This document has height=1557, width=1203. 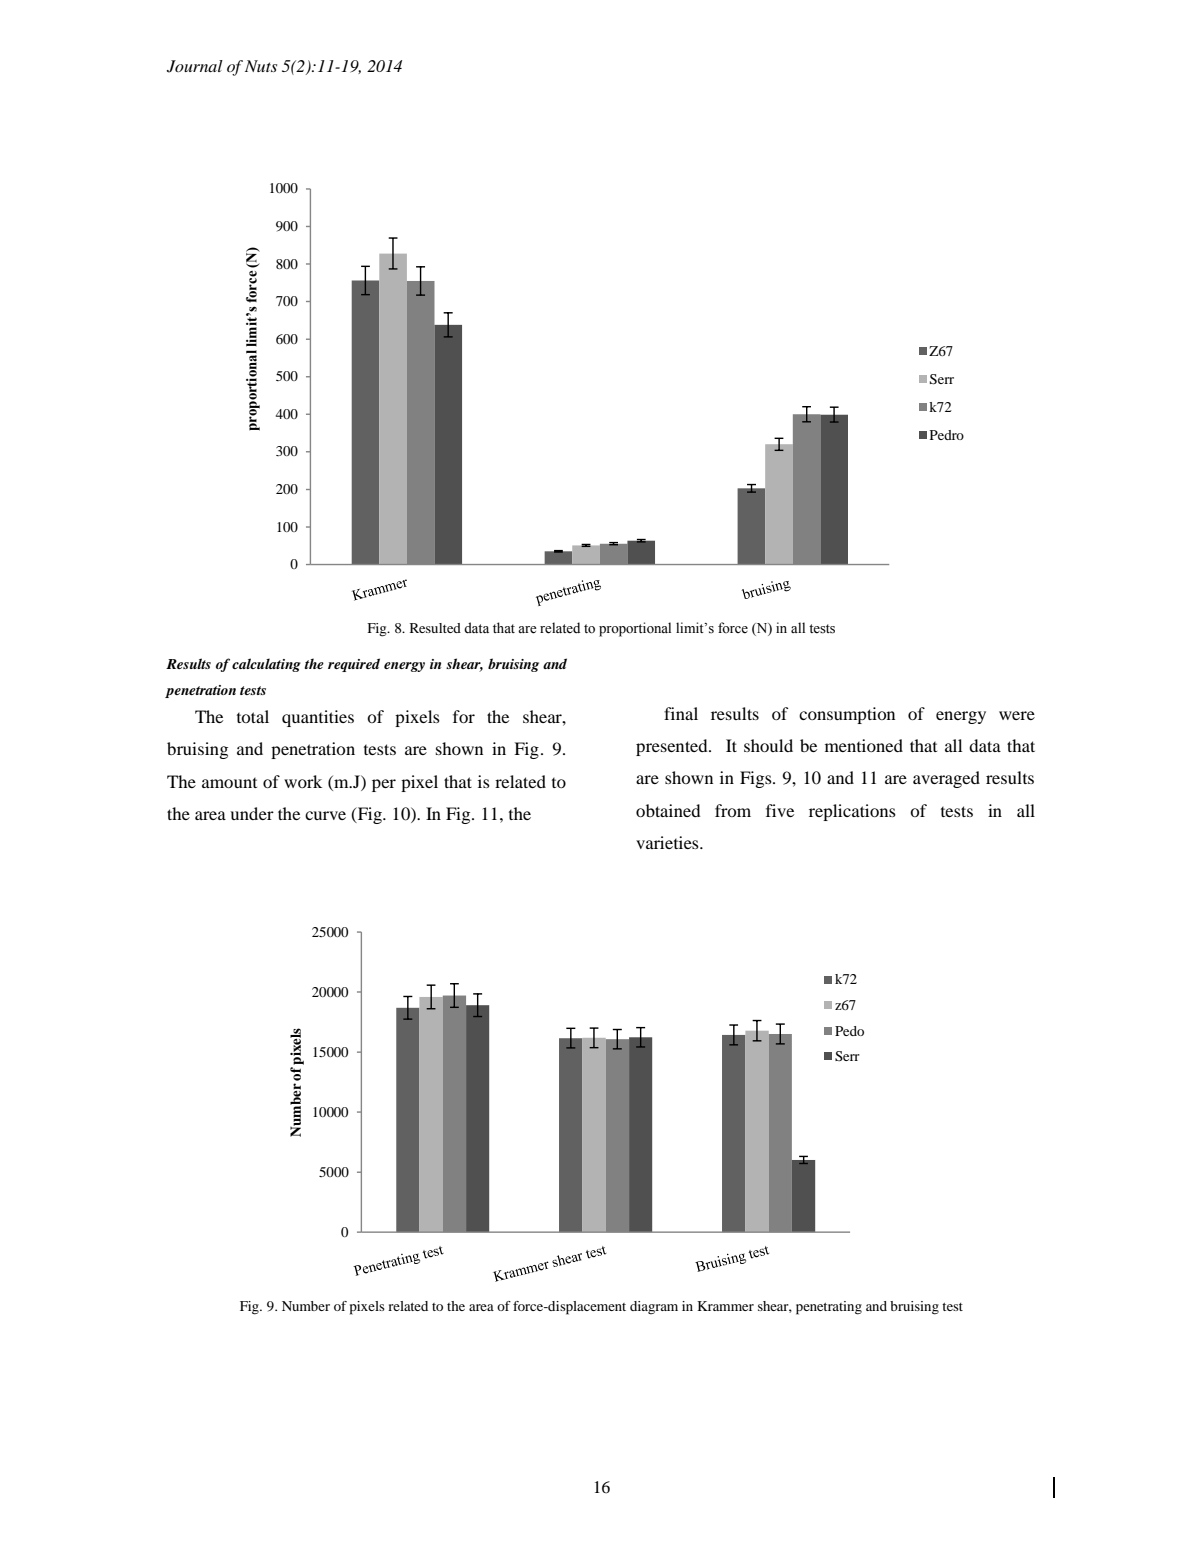 What do you see at coordinates (847, 715) in the document?
I see `consumption` at bounding box center [847, 715].
